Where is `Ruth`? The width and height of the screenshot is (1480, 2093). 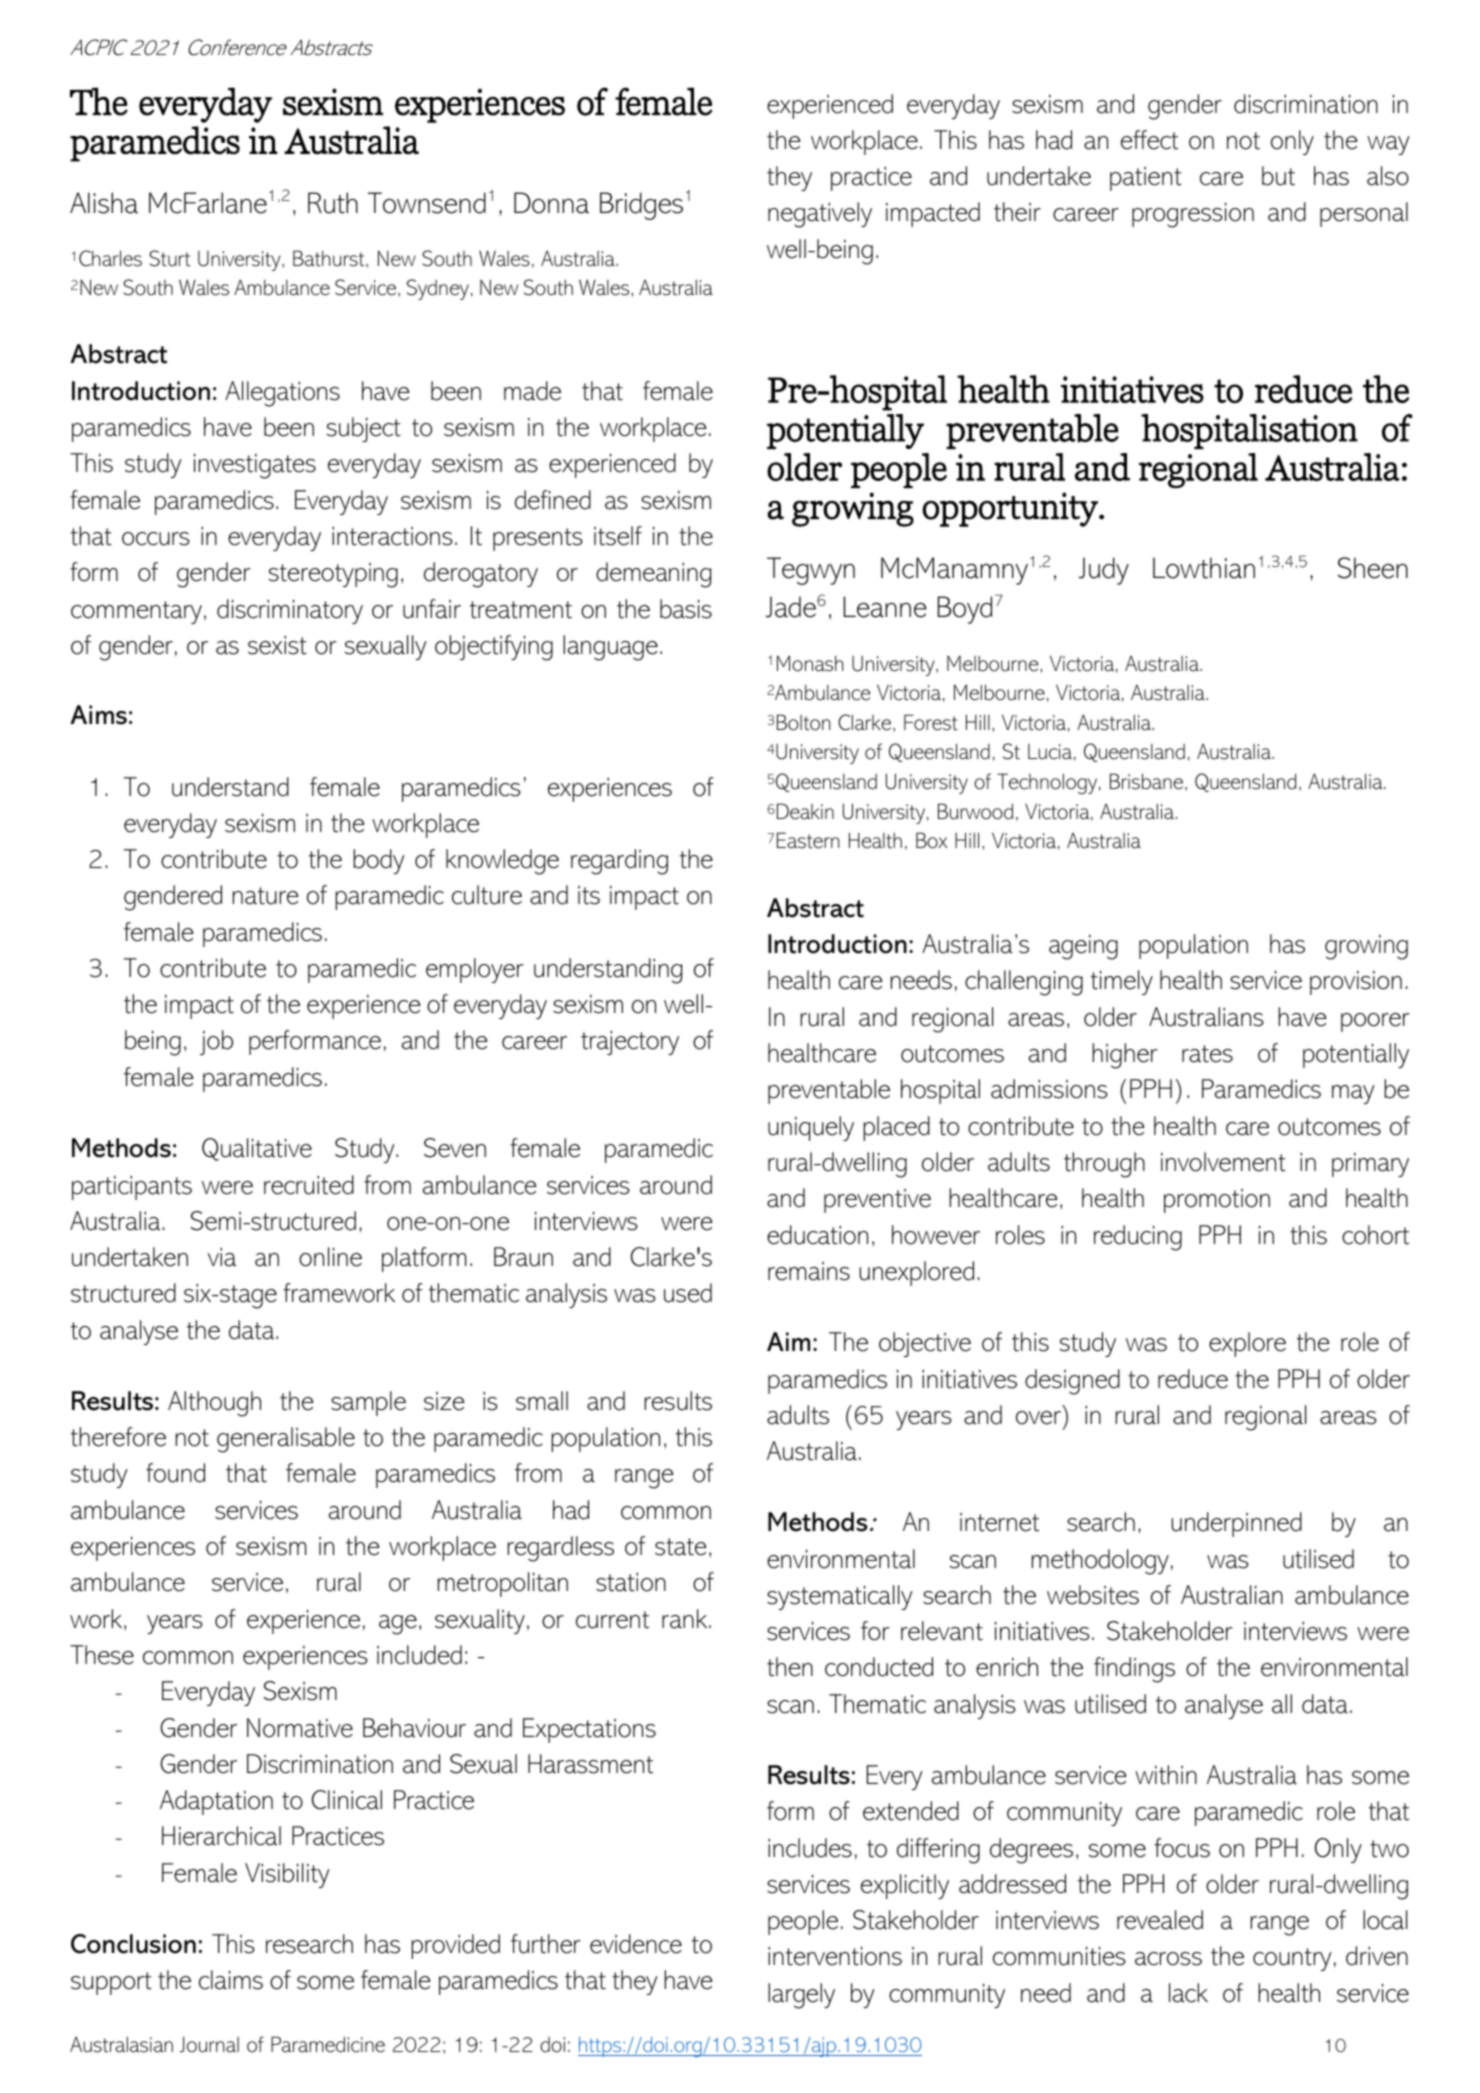
Ruth is located at coordinates (333, 203).
